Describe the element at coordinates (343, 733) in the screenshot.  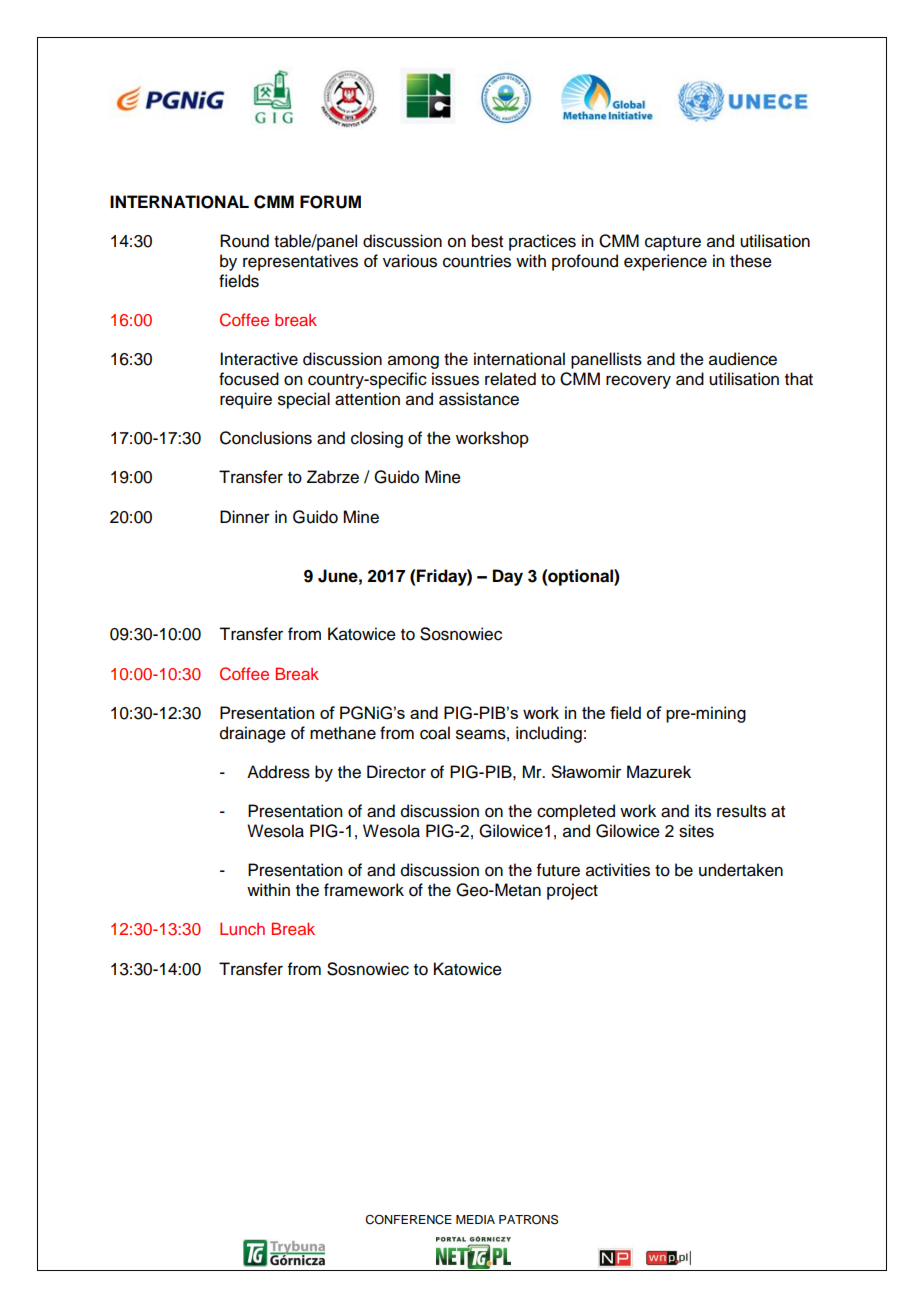
I see `methane` at that location.
